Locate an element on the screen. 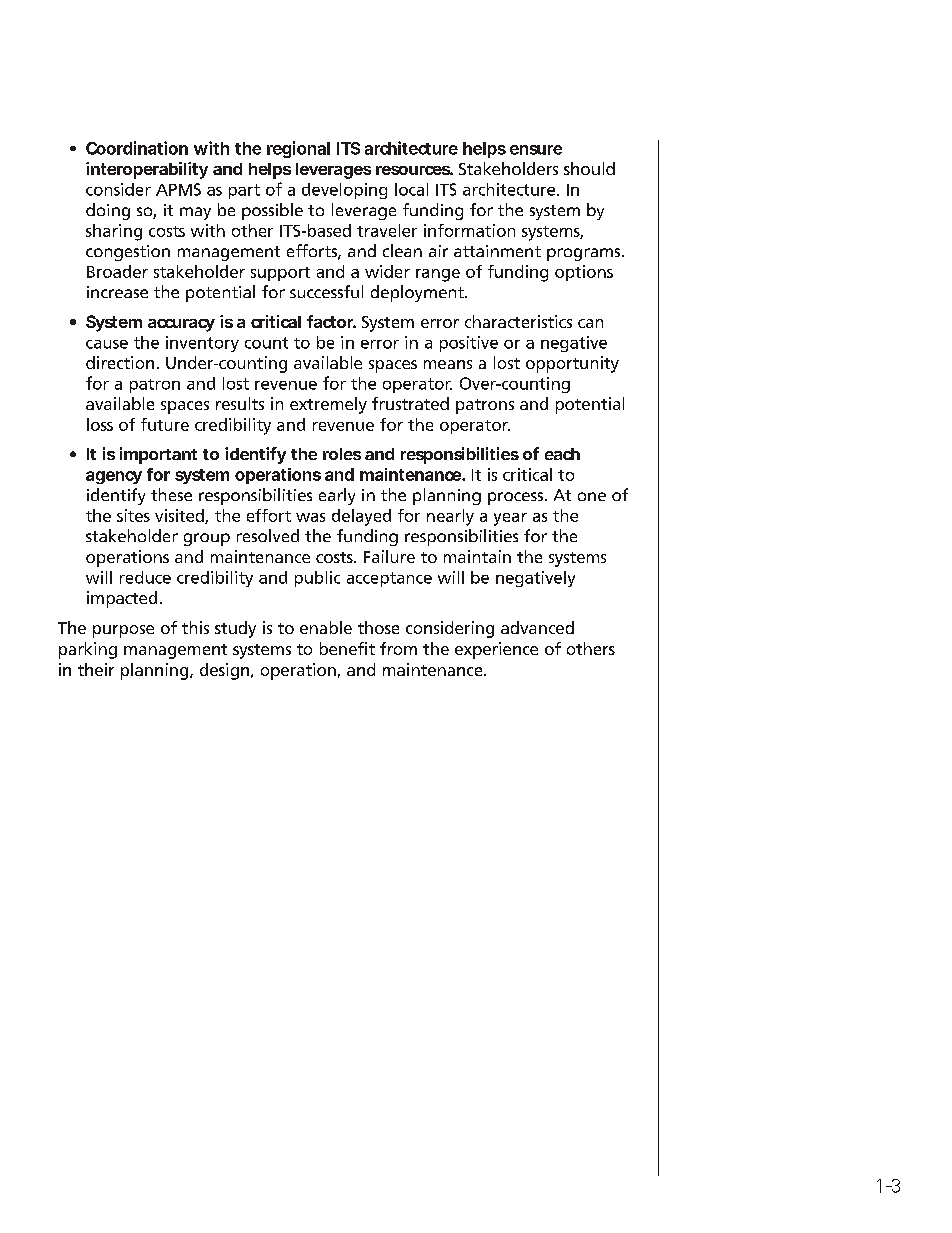 Image resolution: width=952 pixels, height=1233 pixels. purpose is located at coordinates (123, 631).
